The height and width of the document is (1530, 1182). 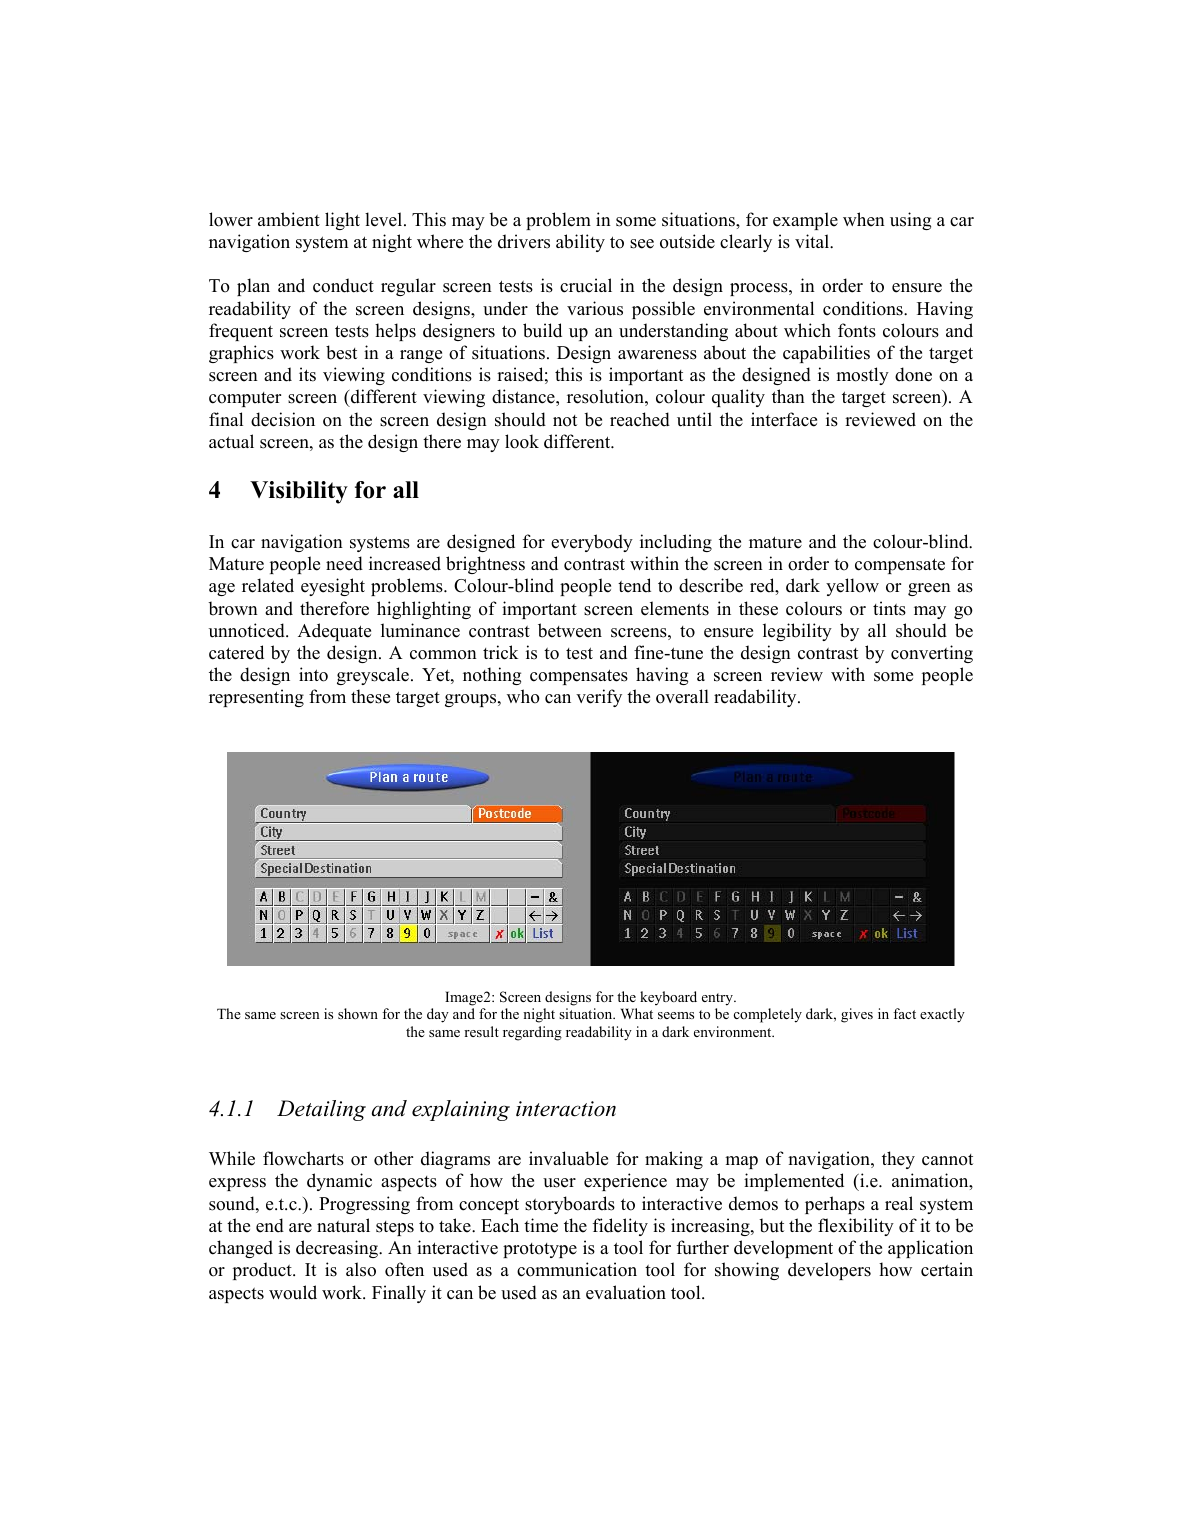 I want to click on crucial, so click(x=586, y=285).
